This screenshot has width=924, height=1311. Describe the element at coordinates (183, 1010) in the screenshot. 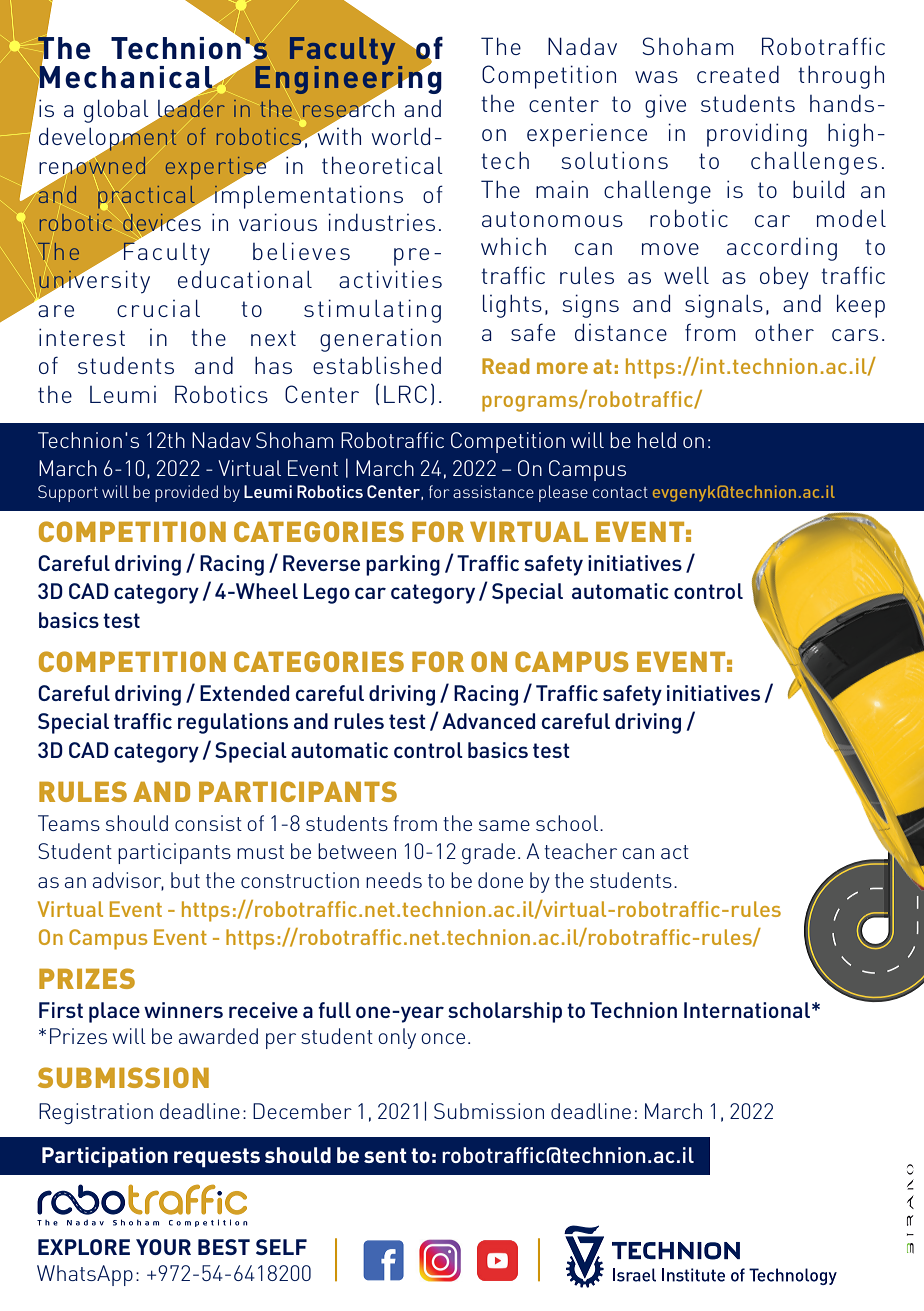

I see `winners` at that location.
